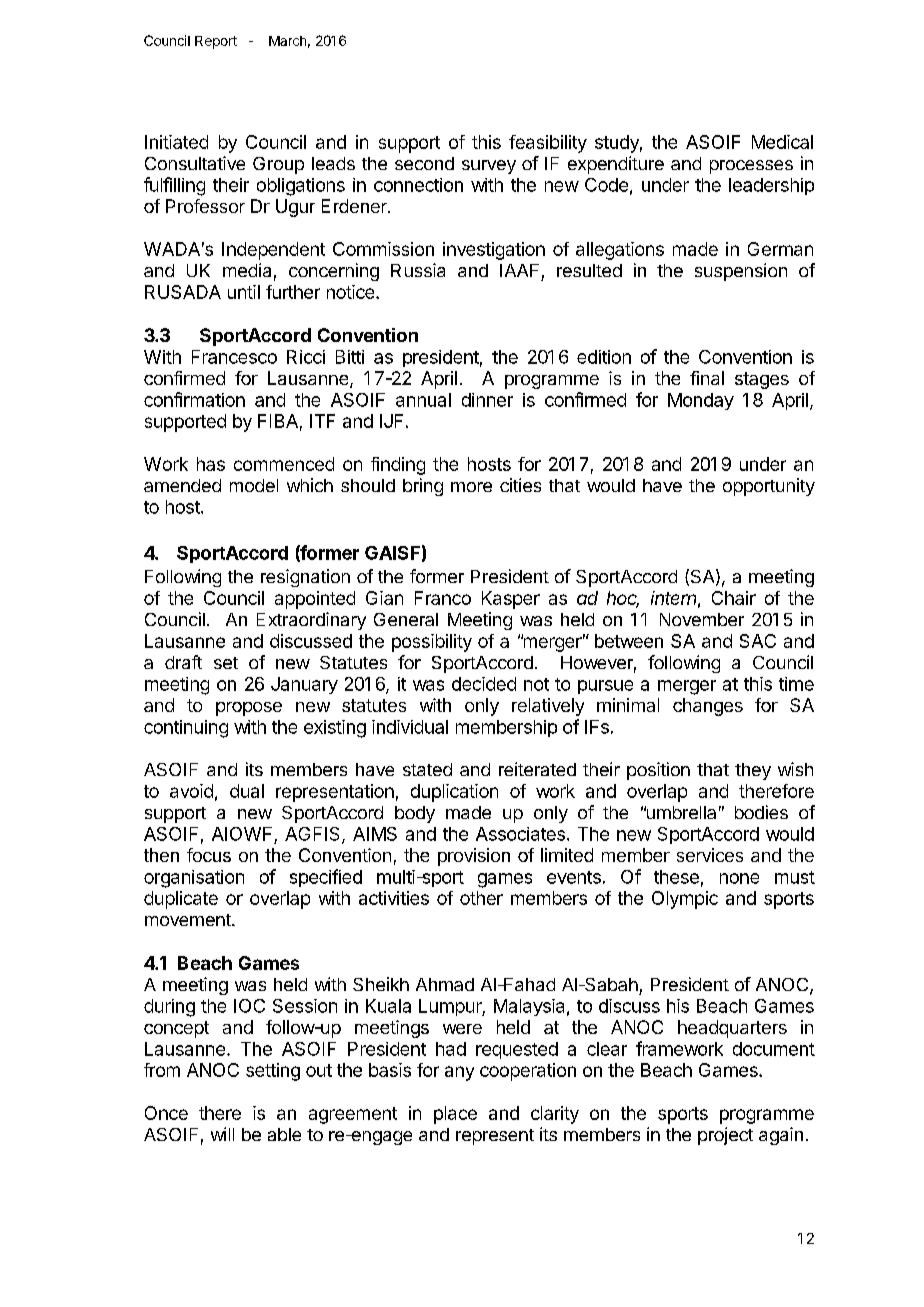 The height and width of the page is (1307, 924). What do you see at coordinates (487, 400) in the page?
I see `dinner` at bounding box center [487, 400].
